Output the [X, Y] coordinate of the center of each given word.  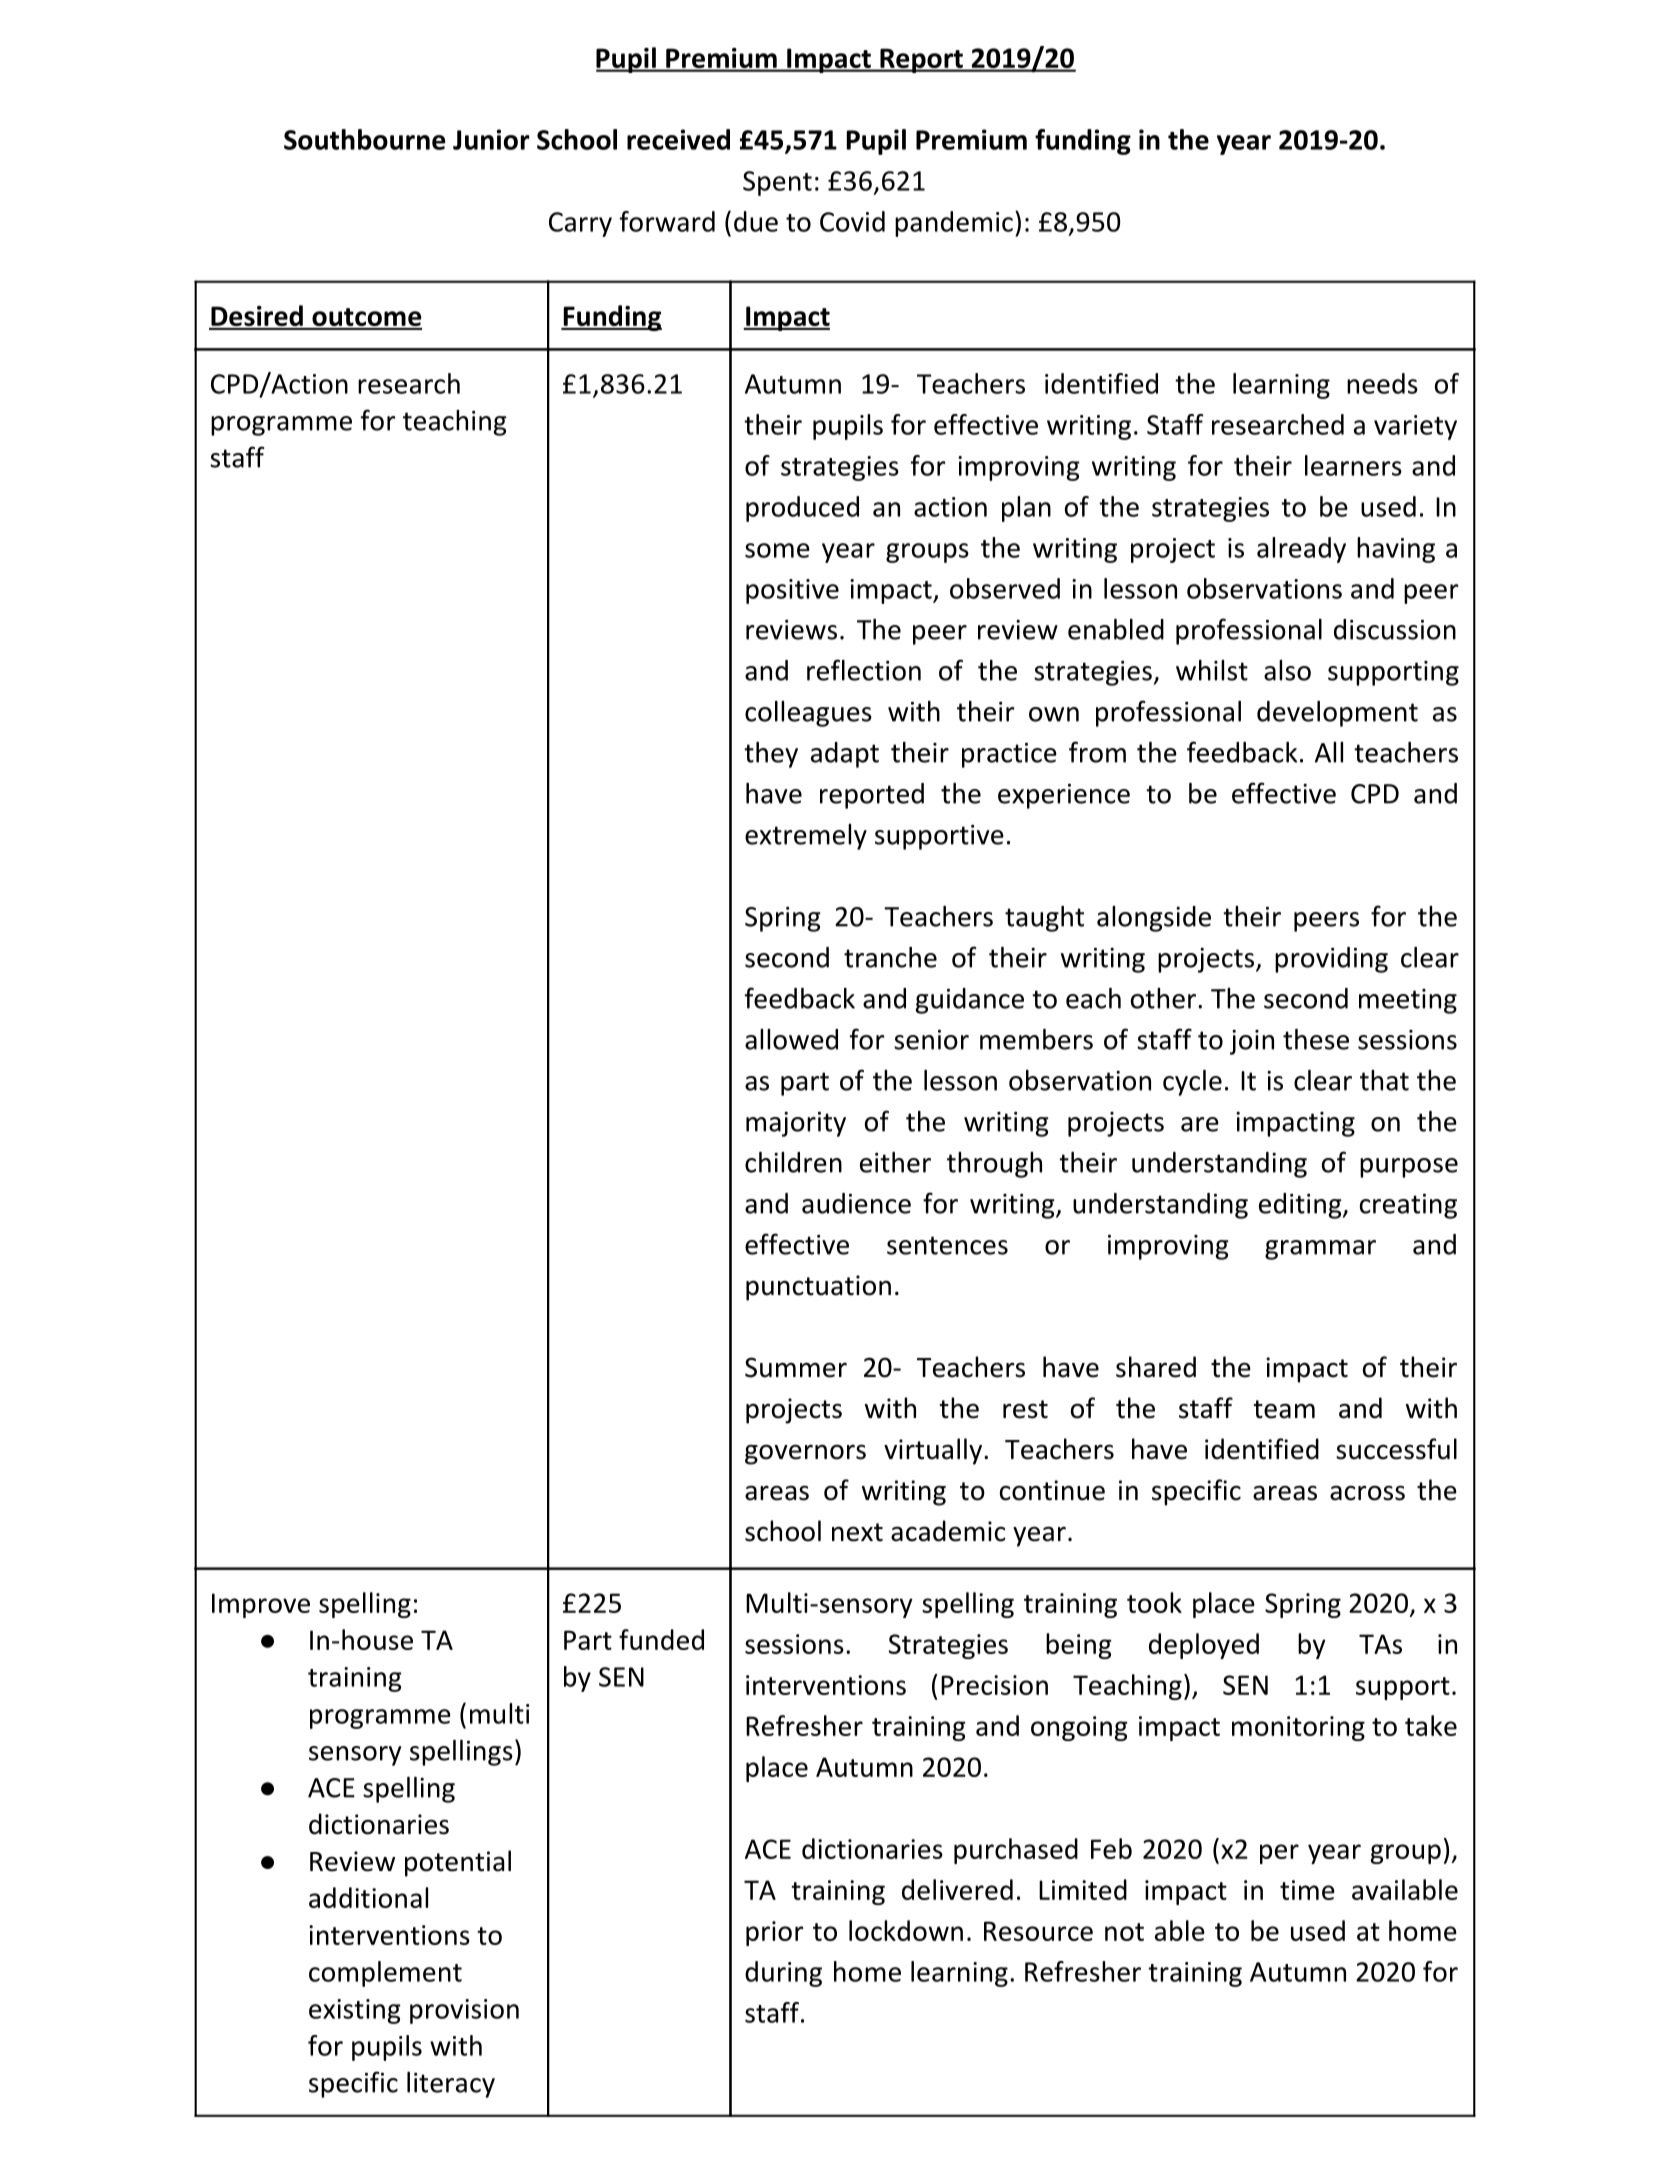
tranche [890, 957]
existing [355, 2011]
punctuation [818, 1288]
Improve [261, 1605]
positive [792, 591]
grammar [1320, 1250]
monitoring [1298, 1728]
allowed [791, 1039]
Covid [852, 221]
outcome [366, 318]
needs [1382, 383]
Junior [491, 139]
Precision [994, 1685]
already [1301, 550]
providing [1331, 960]
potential [458, 1863]
